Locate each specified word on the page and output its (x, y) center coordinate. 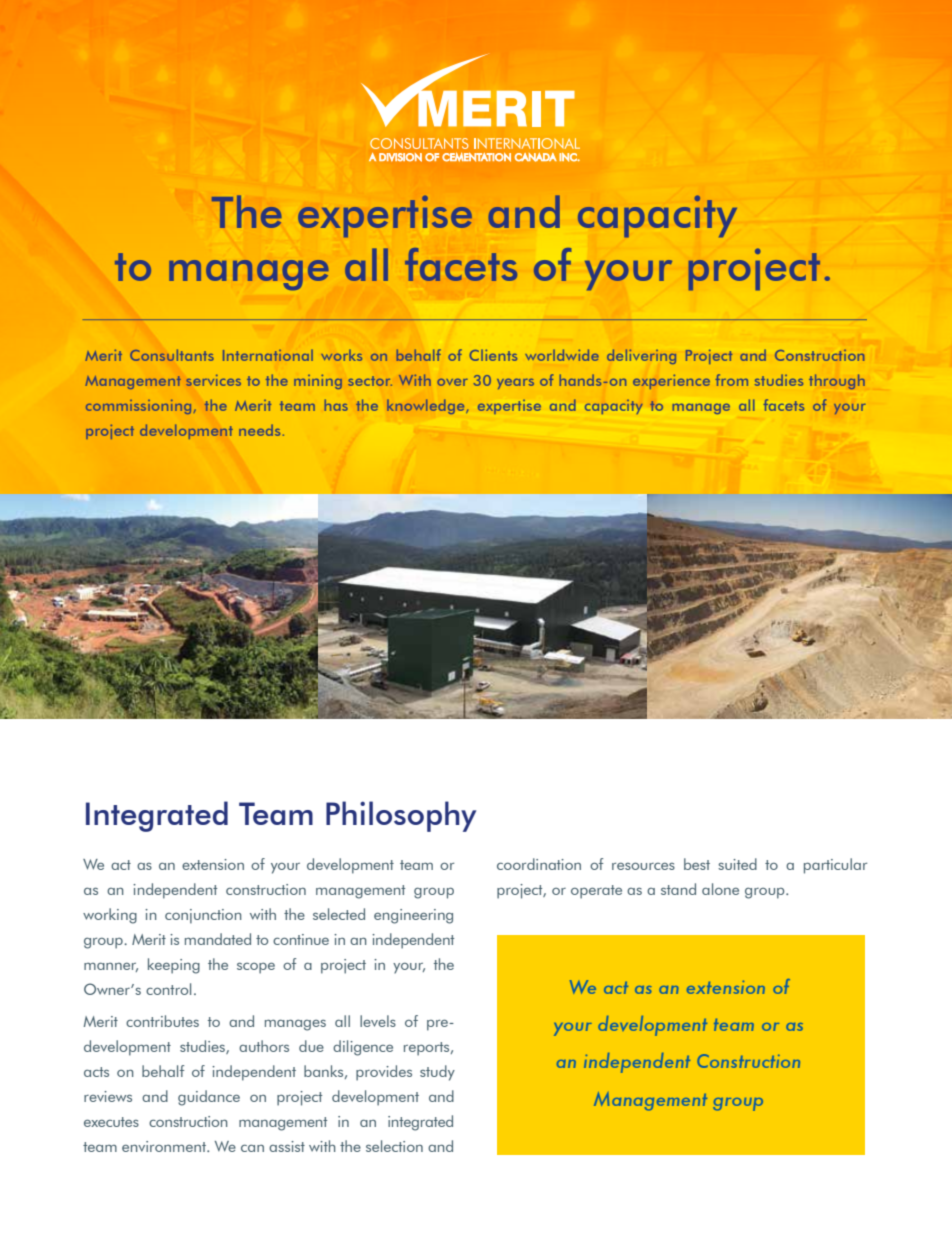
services (213, 380)
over (452, 382)
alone (720, 889)
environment (165, 1146)
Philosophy (401, 816)
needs (259, 430)
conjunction (203, 916)
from (732, 380)
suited (737, 864)
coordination (539, 864)
